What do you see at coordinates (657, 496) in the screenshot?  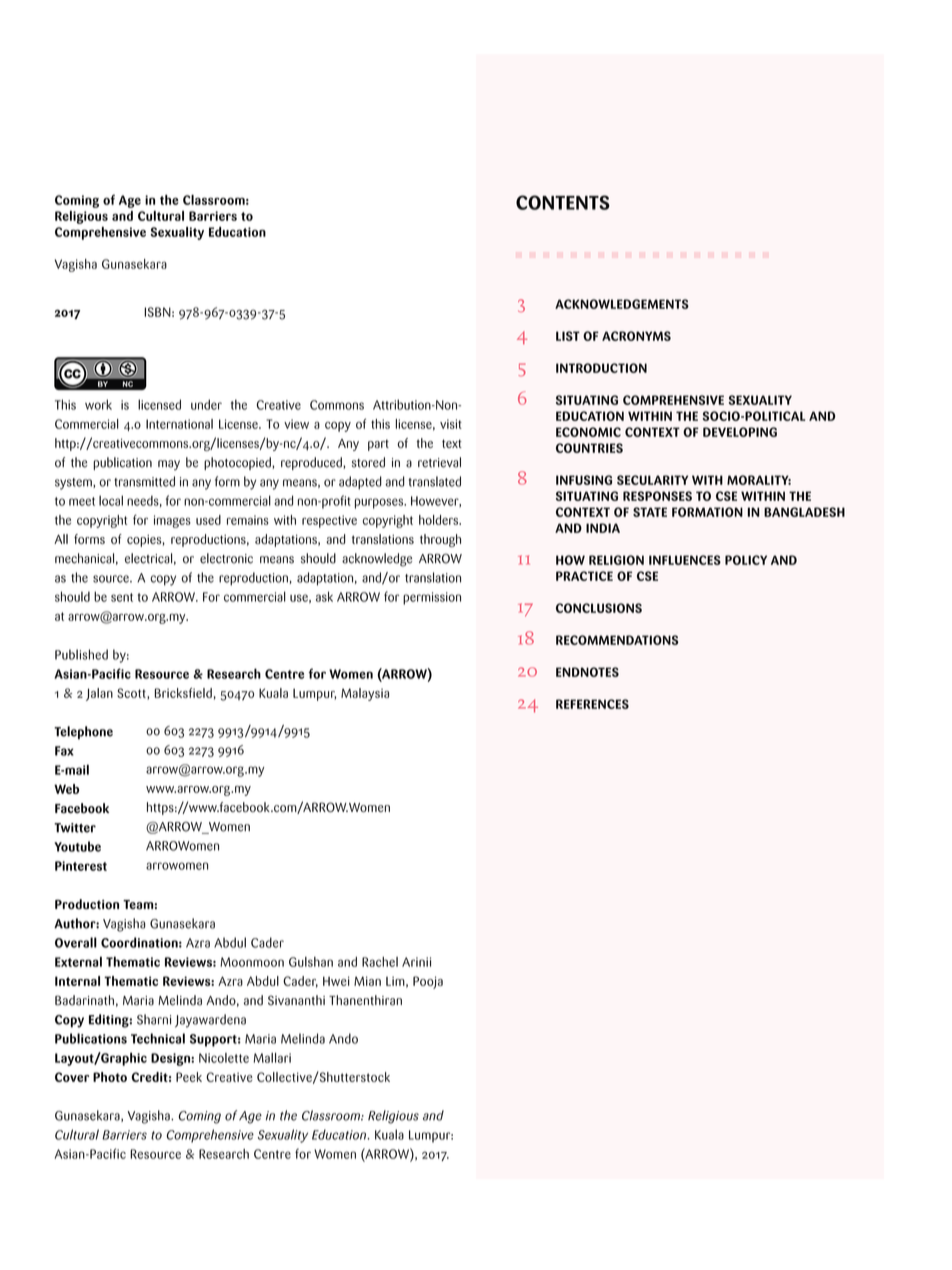 I see `RESPONSES` at bounding box center [657, 496].
